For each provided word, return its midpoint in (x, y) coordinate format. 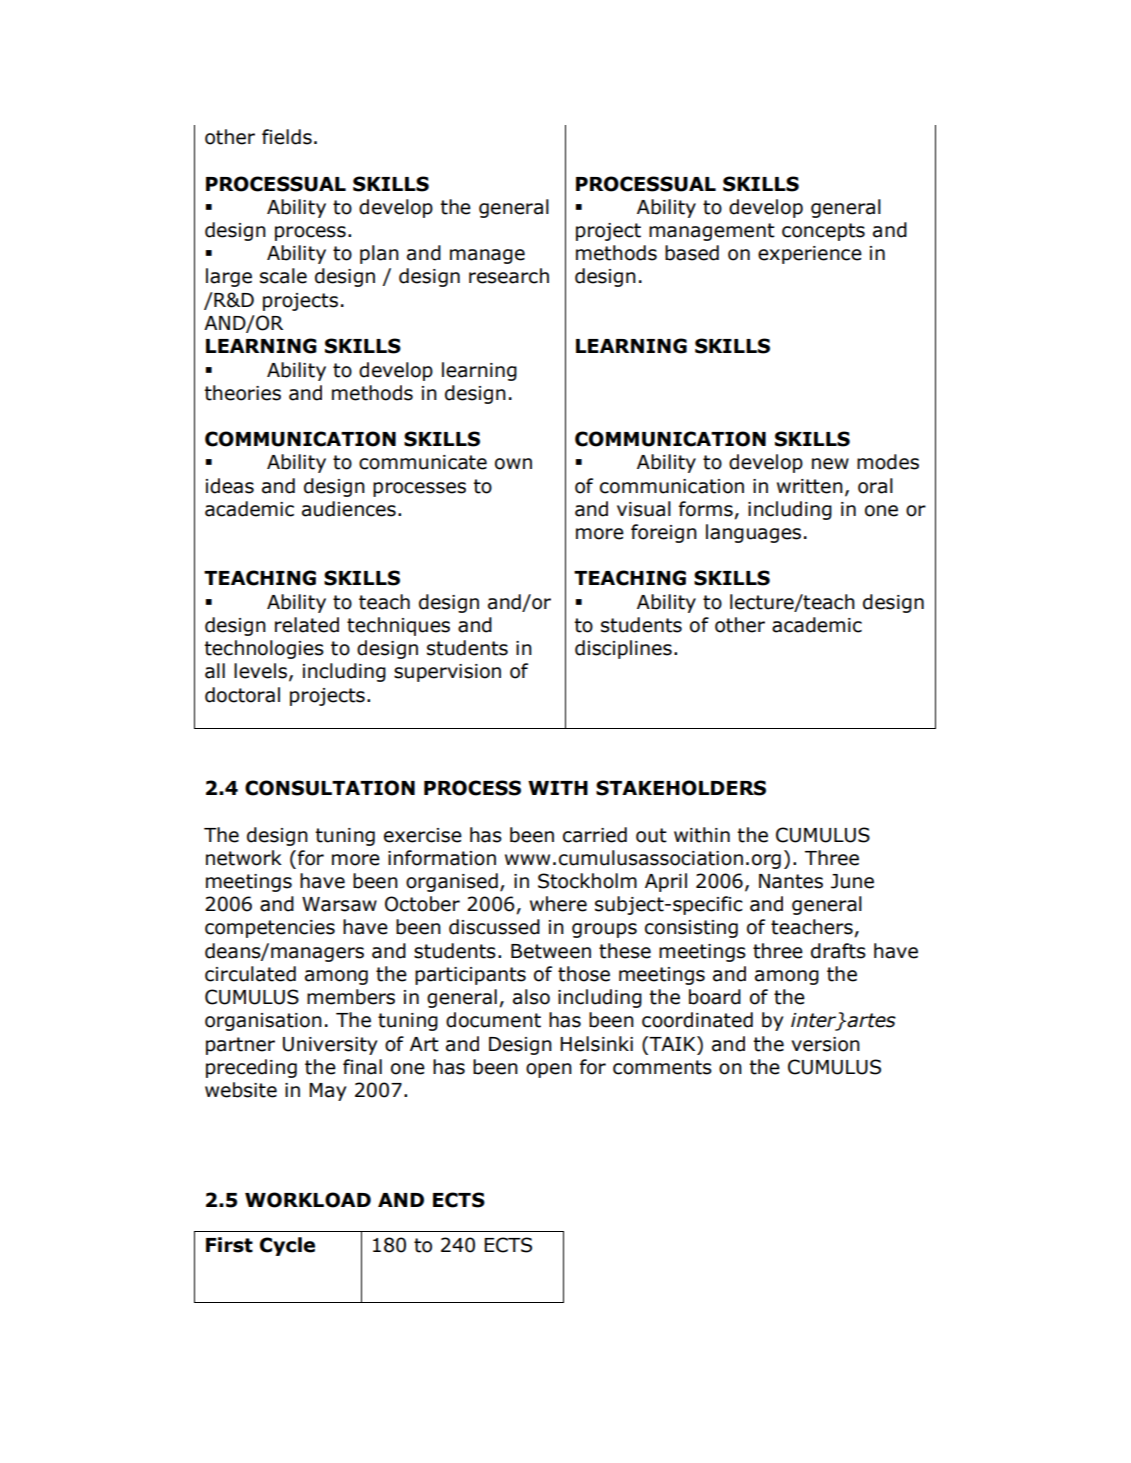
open (549, 1070)
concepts (823, 232)
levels (260, 671)
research (509, 276)
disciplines (623, 649)
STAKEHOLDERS (681, 788)
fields (287, 137)
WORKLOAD (308, 1200)
